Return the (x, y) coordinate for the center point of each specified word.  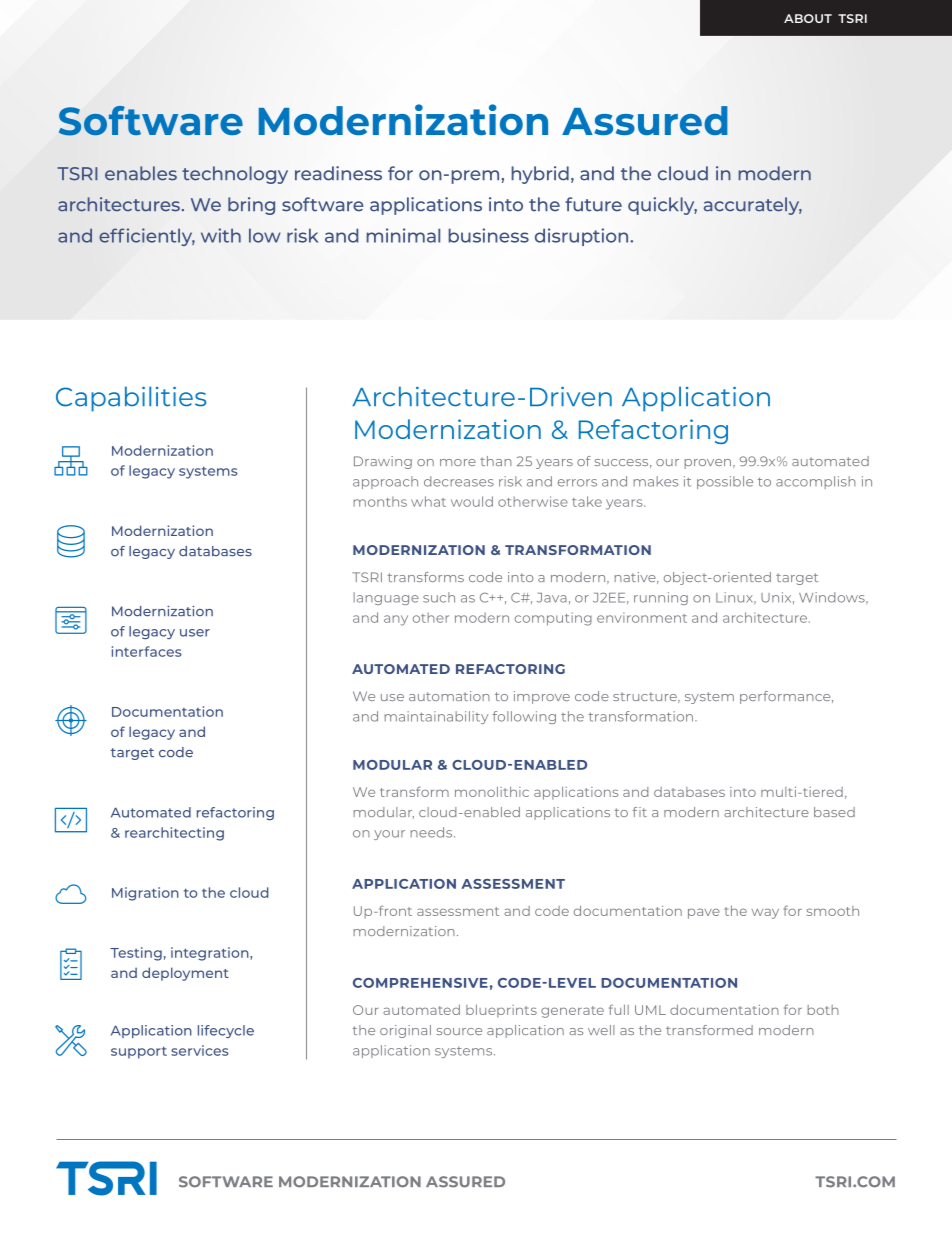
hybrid (540, 175)
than (496, 461)
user (195, 633)
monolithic (492, 792)
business (488, 235)
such (439, 597)
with (221, 235)
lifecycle (226, 1031)
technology (235, 175)
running (661, 598)
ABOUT (808, 18)
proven (709, 464)
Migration (145, 894)
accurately (753, 206)
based (834, 812)
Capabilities (131, 399)
